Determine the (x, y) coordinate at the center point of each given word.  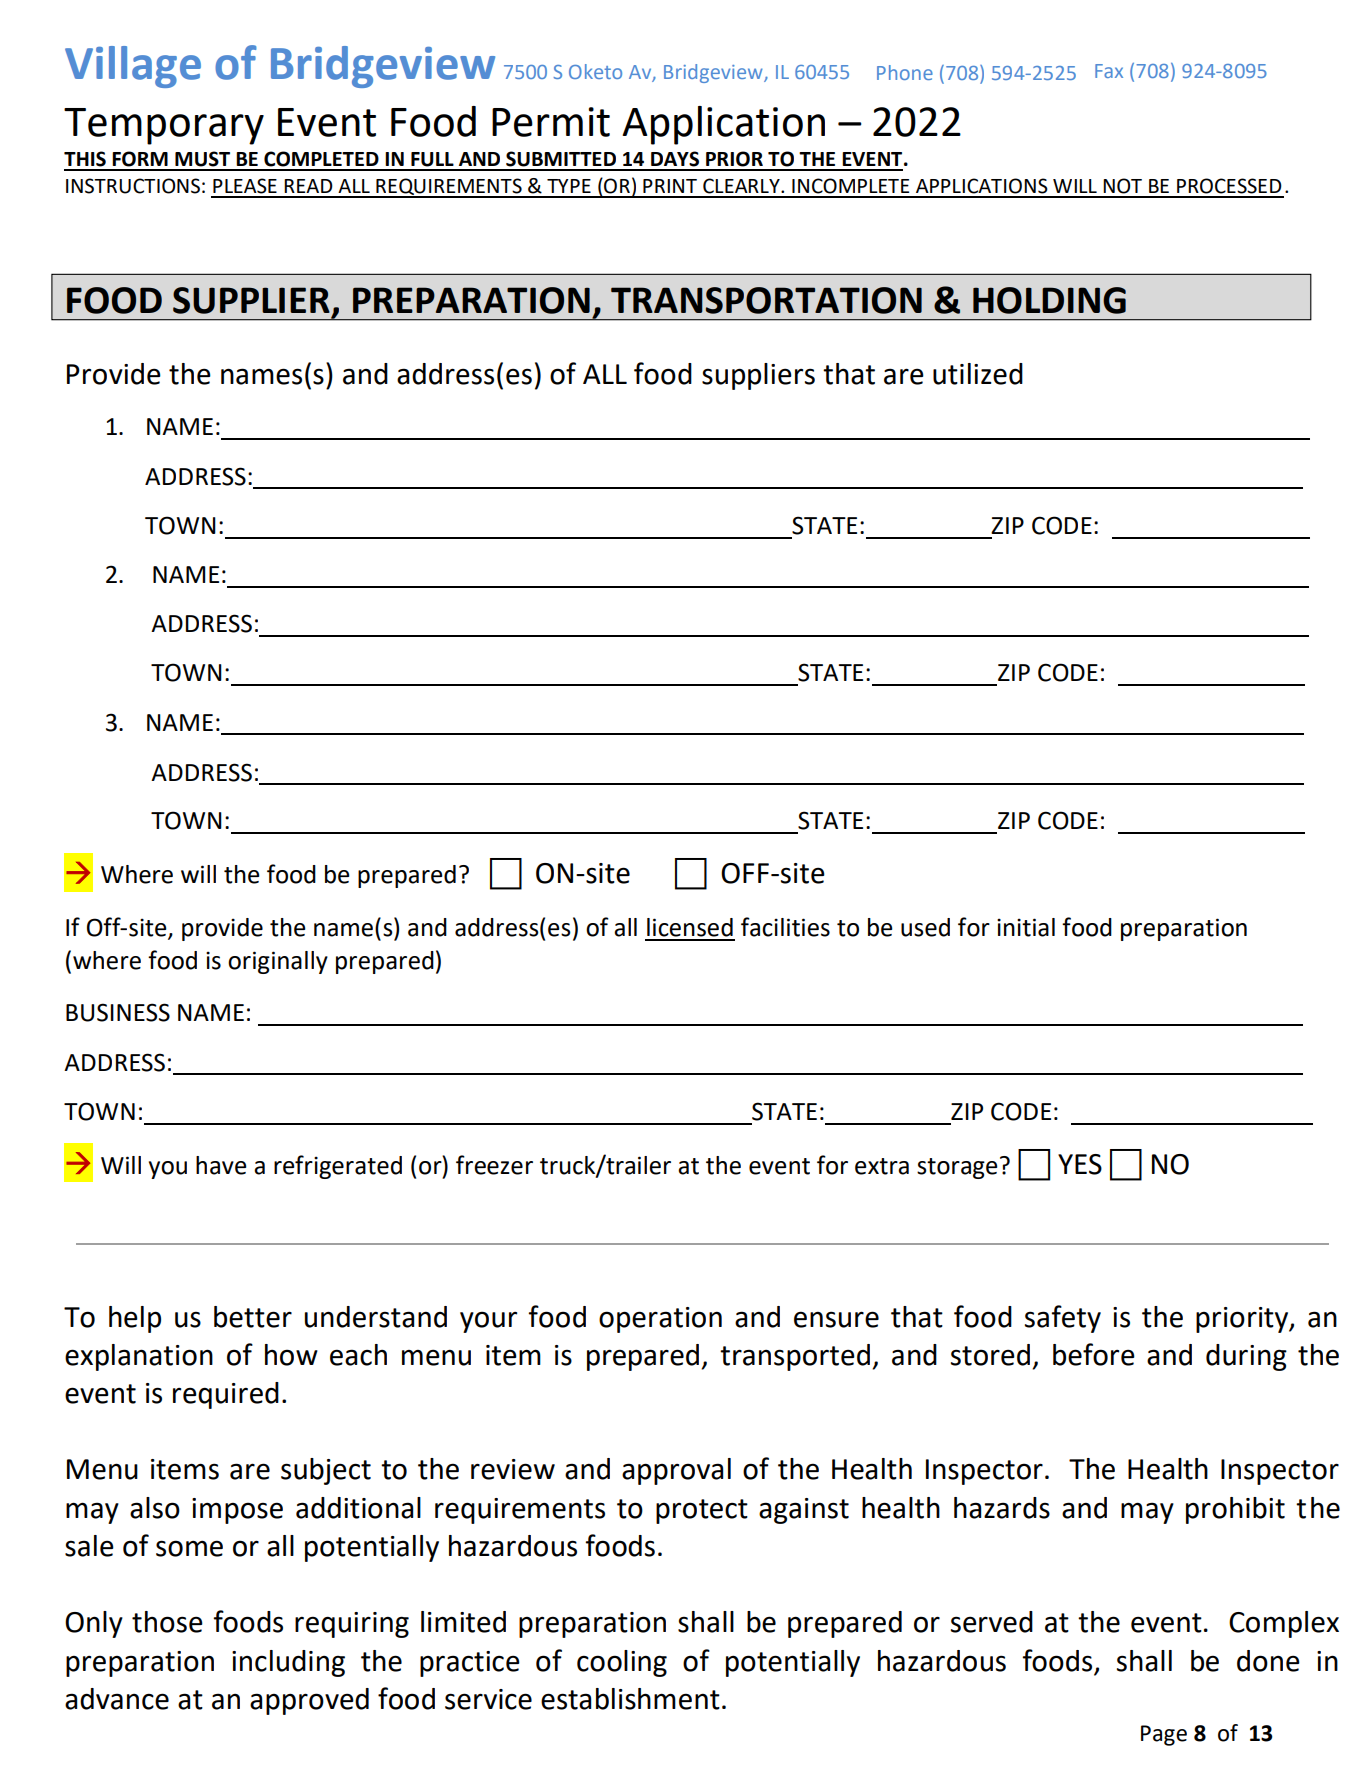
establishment (630, 1699)
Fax (1109, 71)
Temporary (164, 126)
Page (1164, 1735)
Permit (551, 122)
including (288, 1663)
